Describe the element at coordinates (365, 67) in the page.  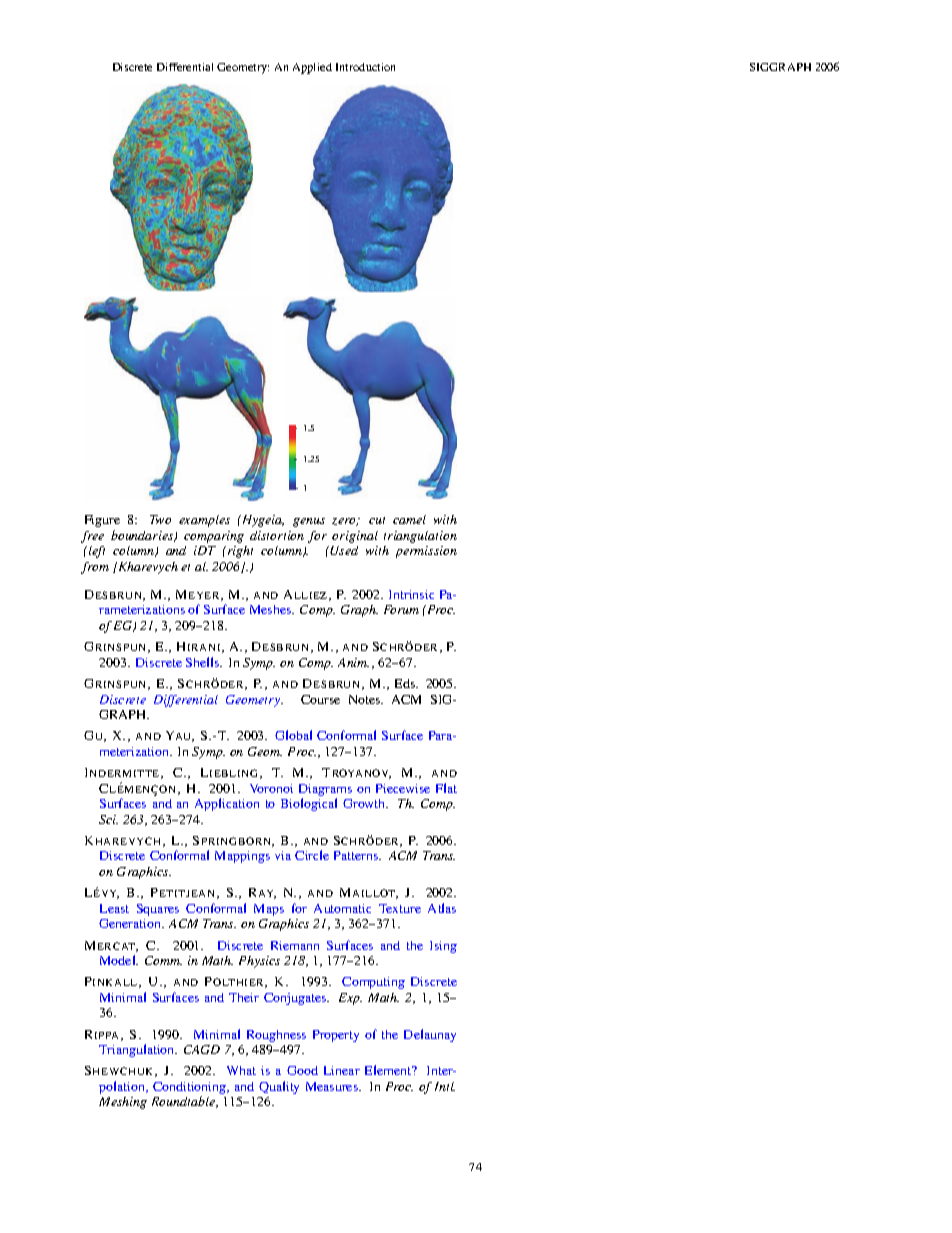
I see `Introduction` at that location.
